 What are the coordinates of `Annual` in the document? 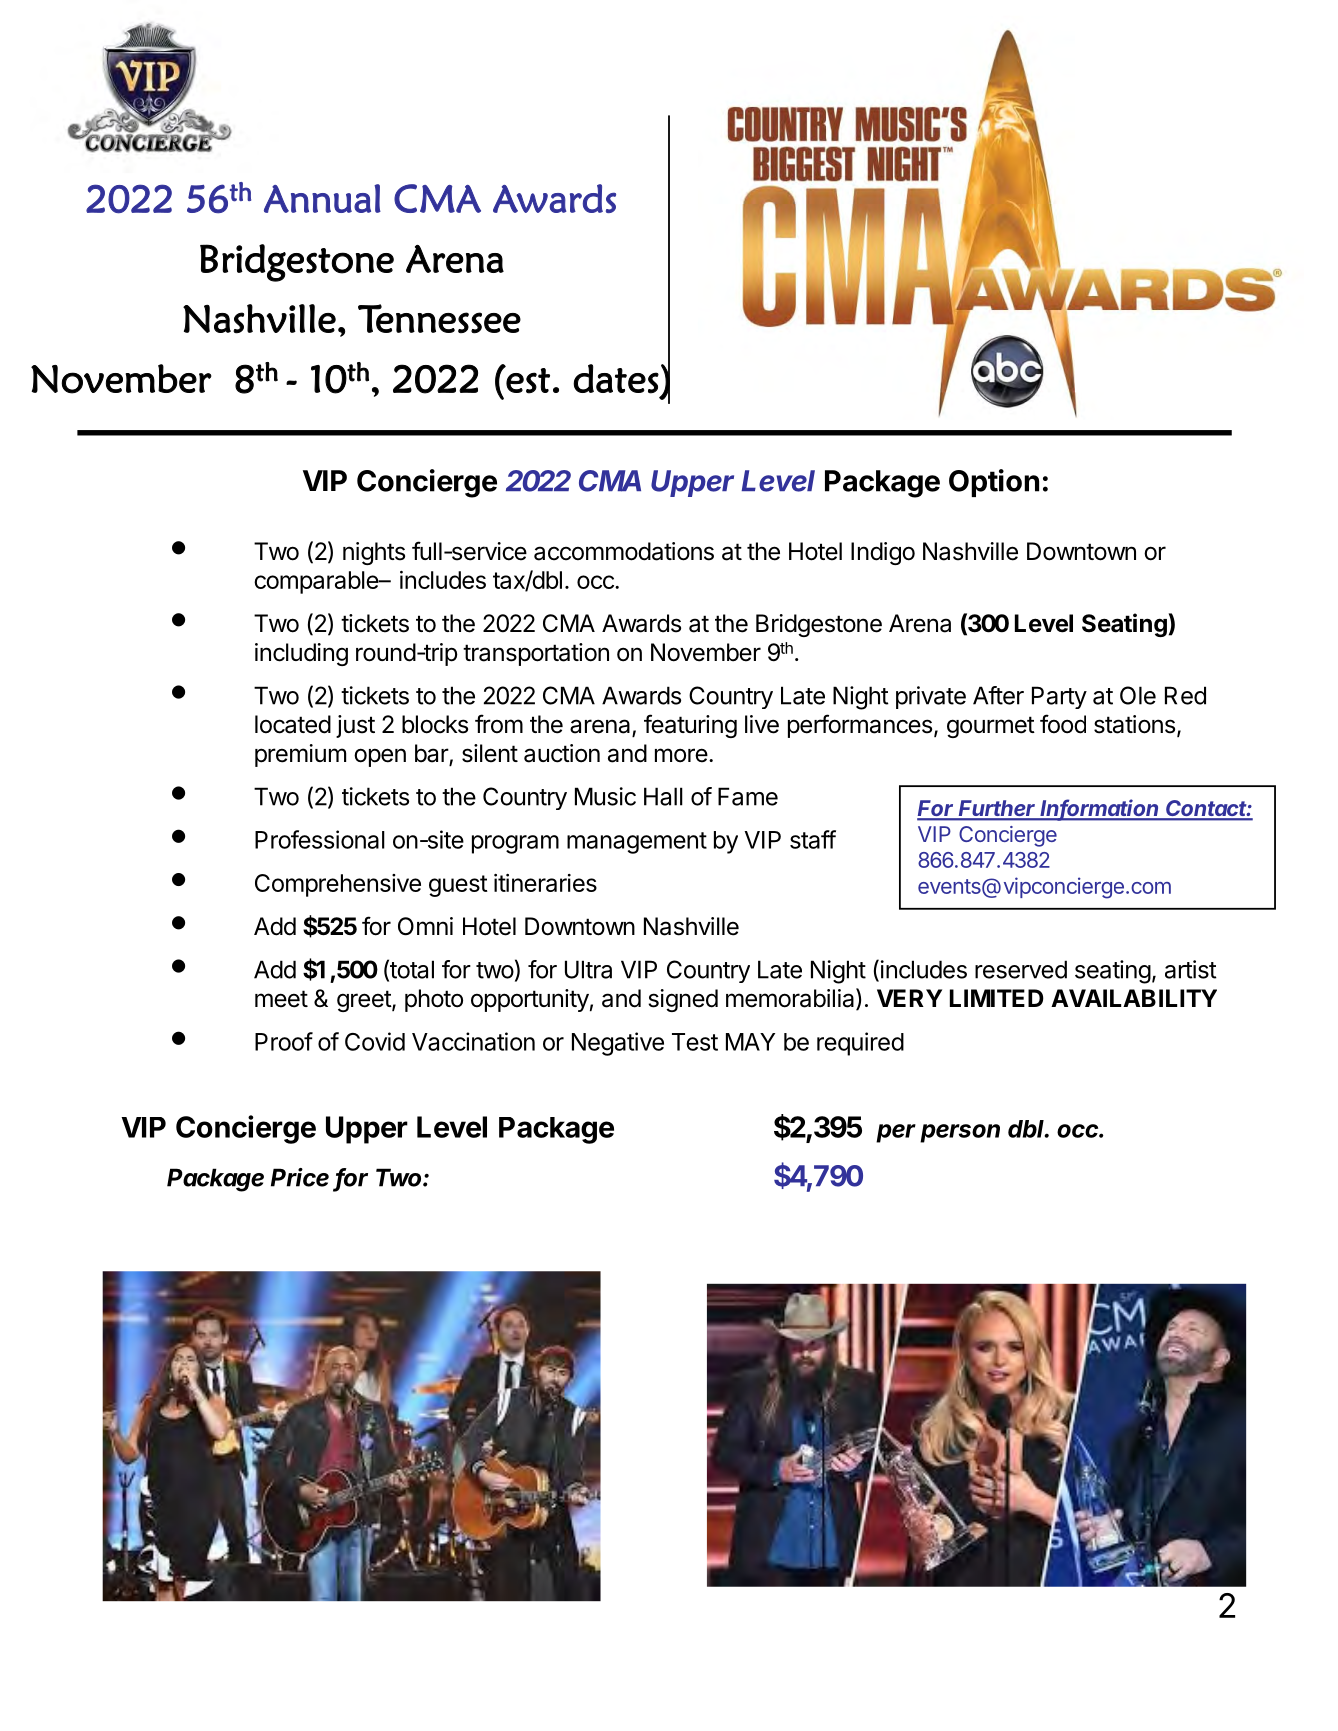 It's located at (322, 198).
